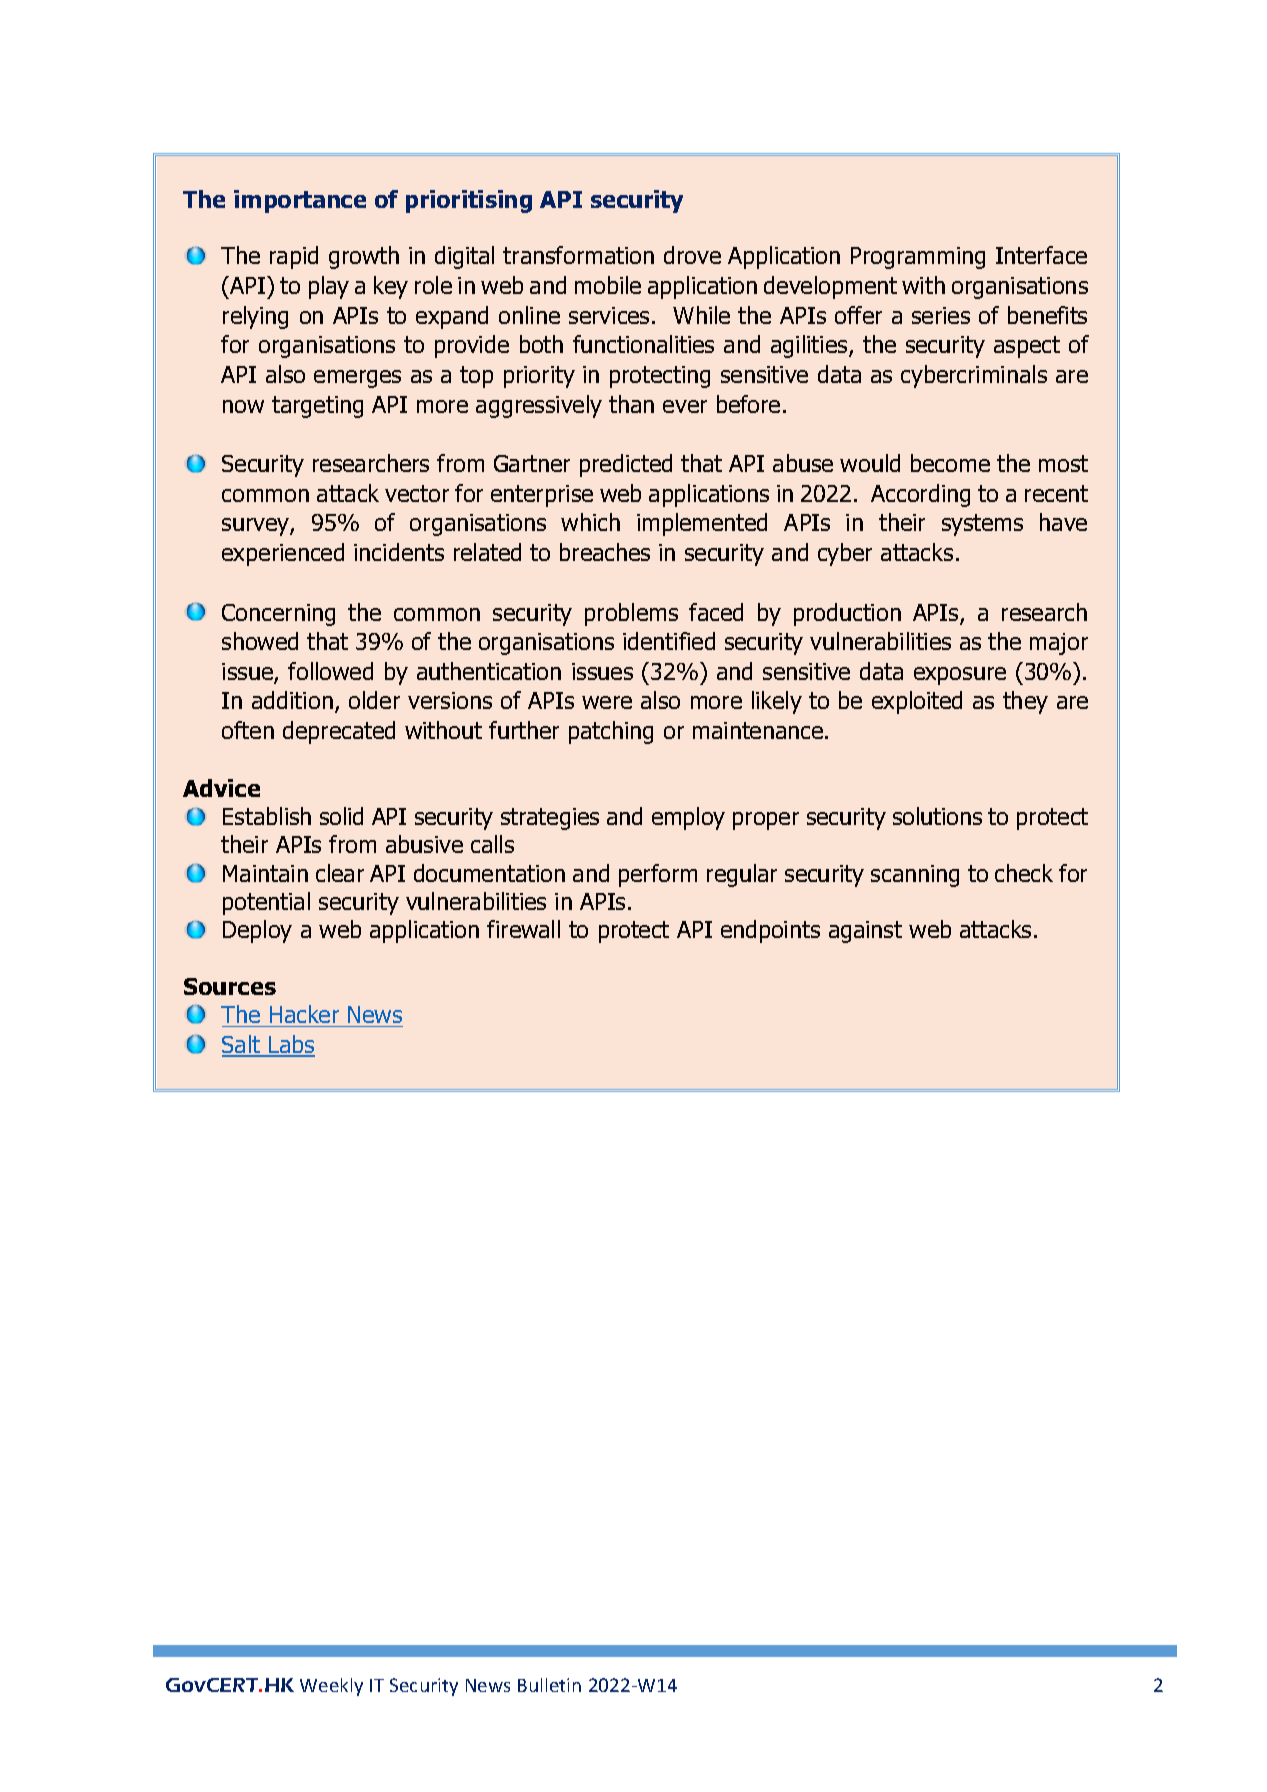 The width and height of the screenshot is (1267, 1792). What do you see at coordinates (331, 1687) in the screenshot?
I see `Weekly` at bounding box center [331, 1687].
